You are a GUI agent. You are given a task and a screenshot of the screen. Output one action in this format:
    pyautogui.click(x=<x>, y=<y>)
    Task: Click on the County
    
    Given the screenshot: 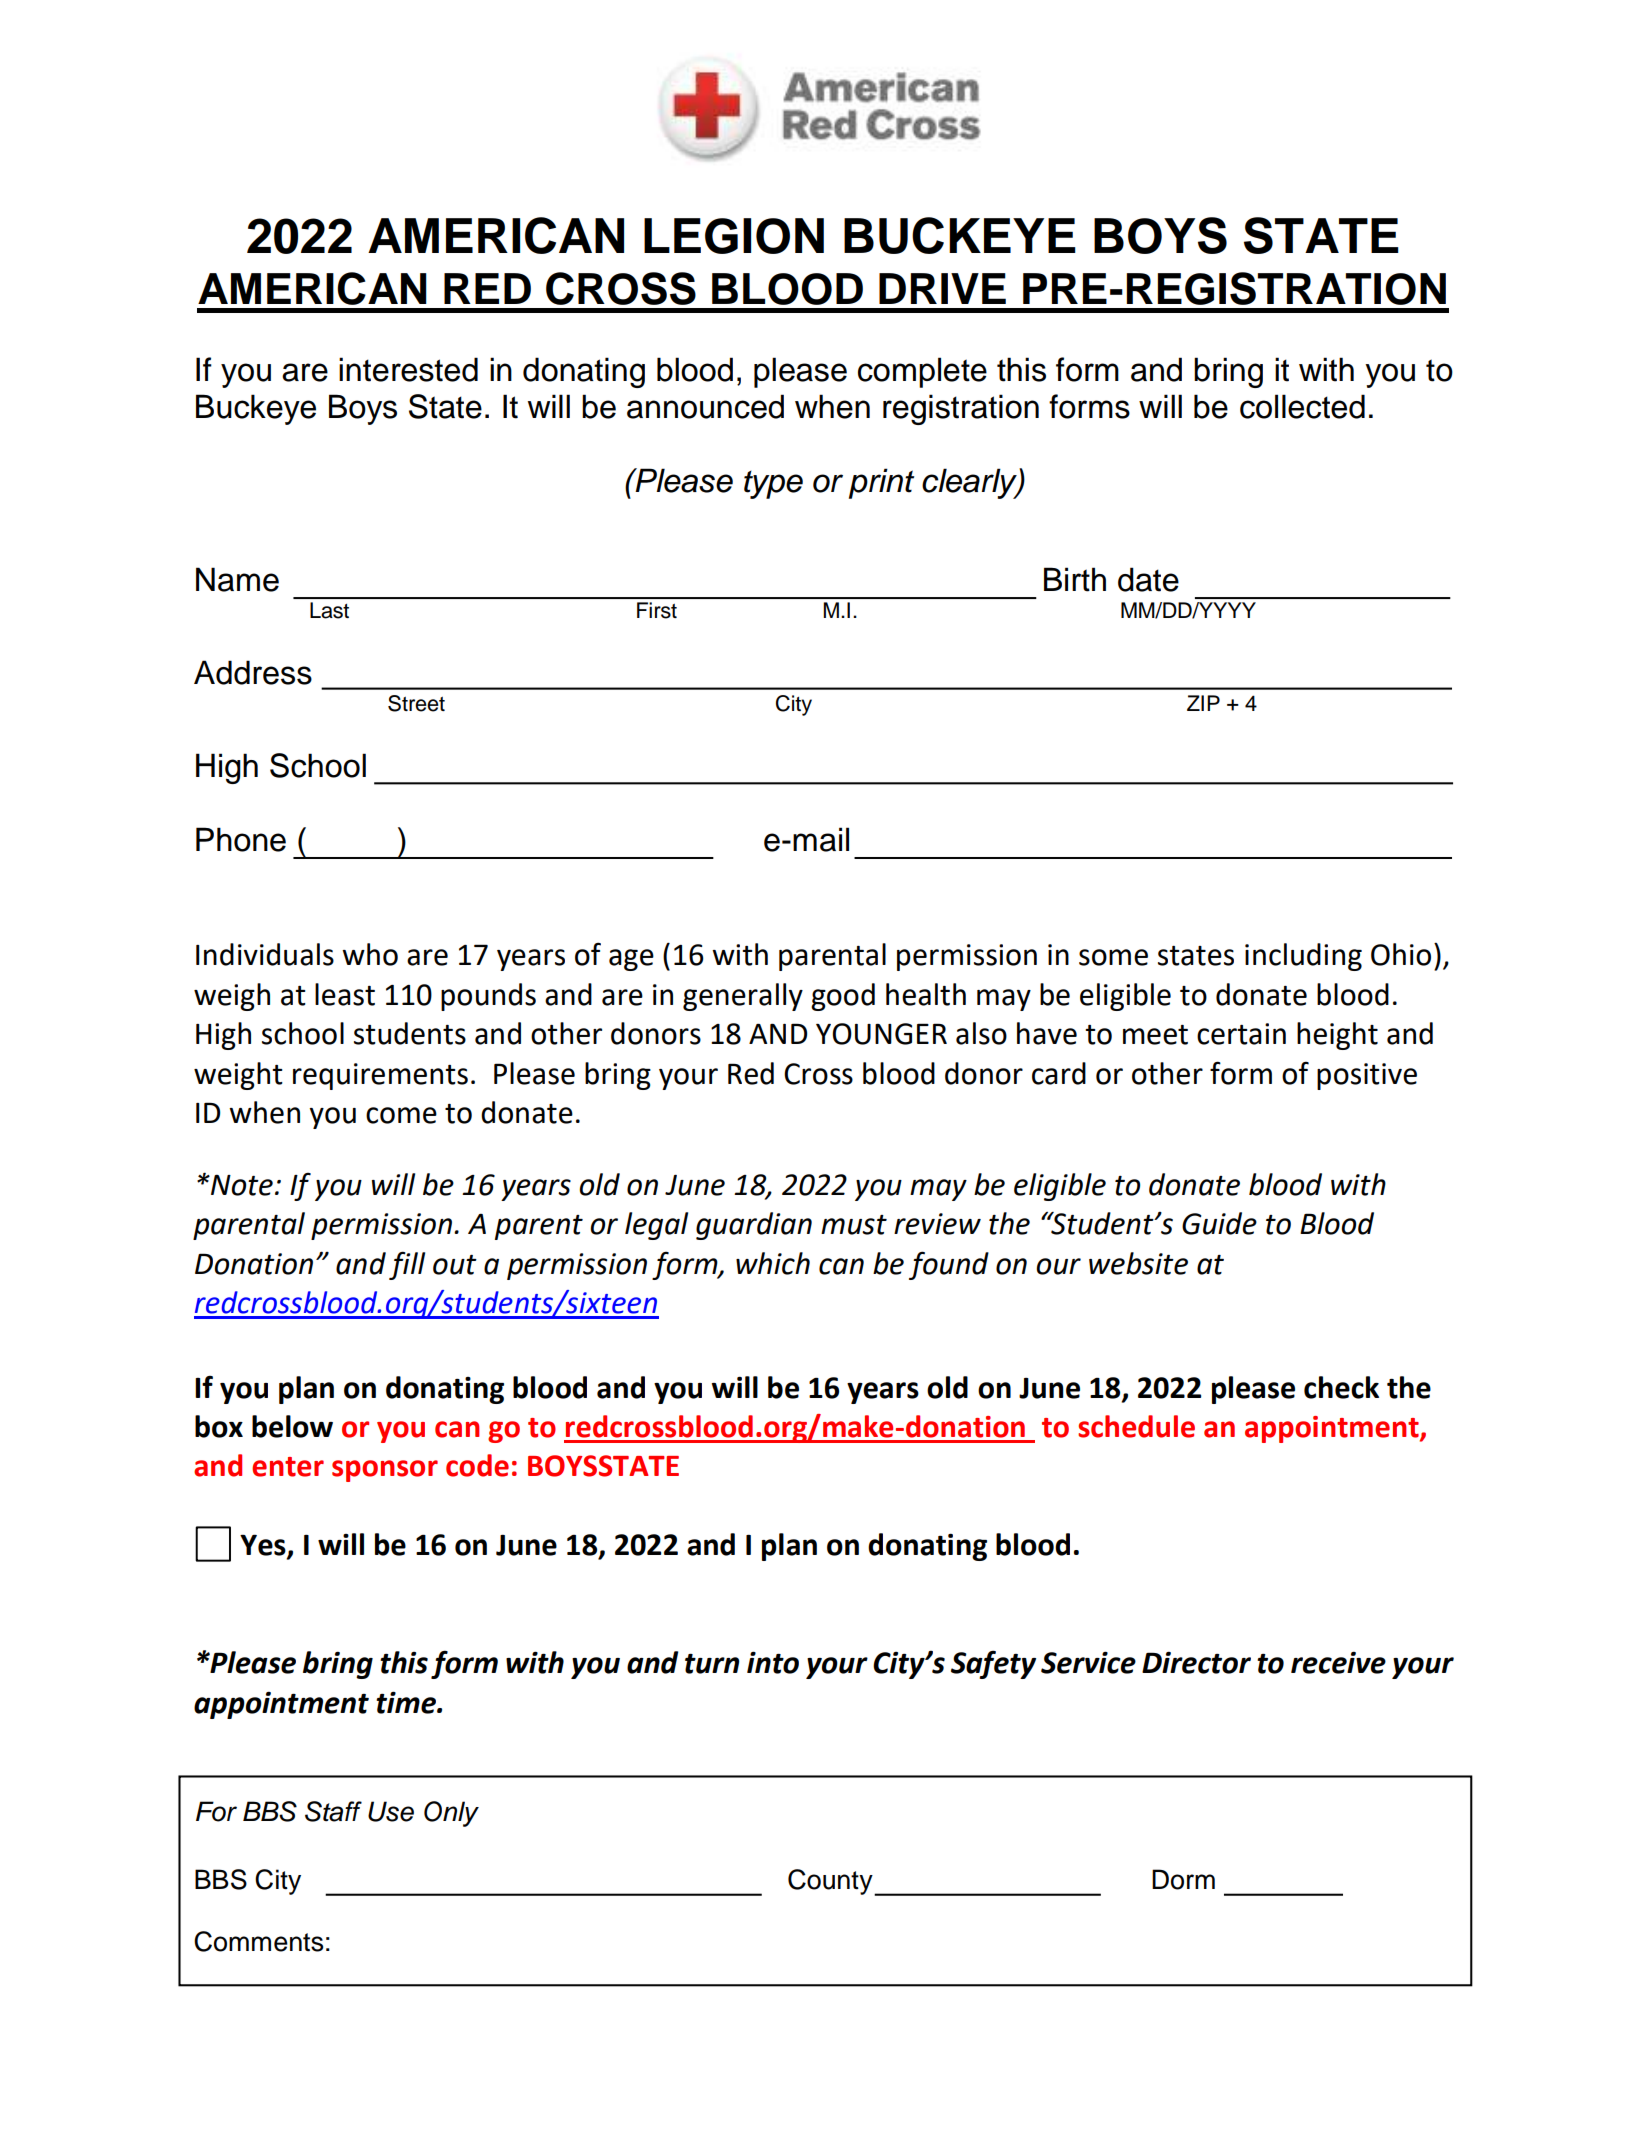 What is the action you would take?
    pyautogui.click(x=831, y=1882)
